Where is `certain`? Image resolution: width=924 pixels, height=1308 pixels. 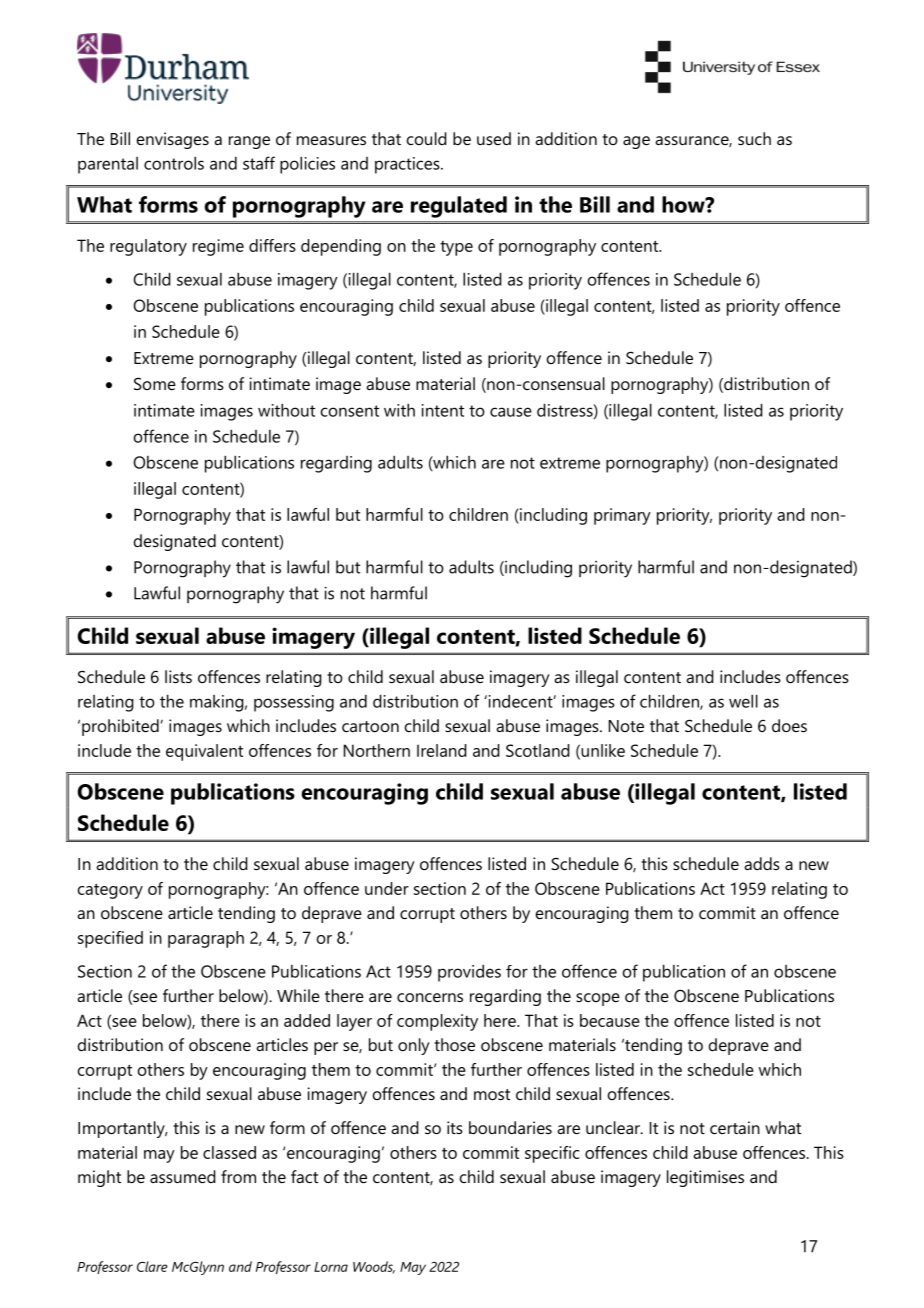 certain is located at coordinates (735, 1127).
